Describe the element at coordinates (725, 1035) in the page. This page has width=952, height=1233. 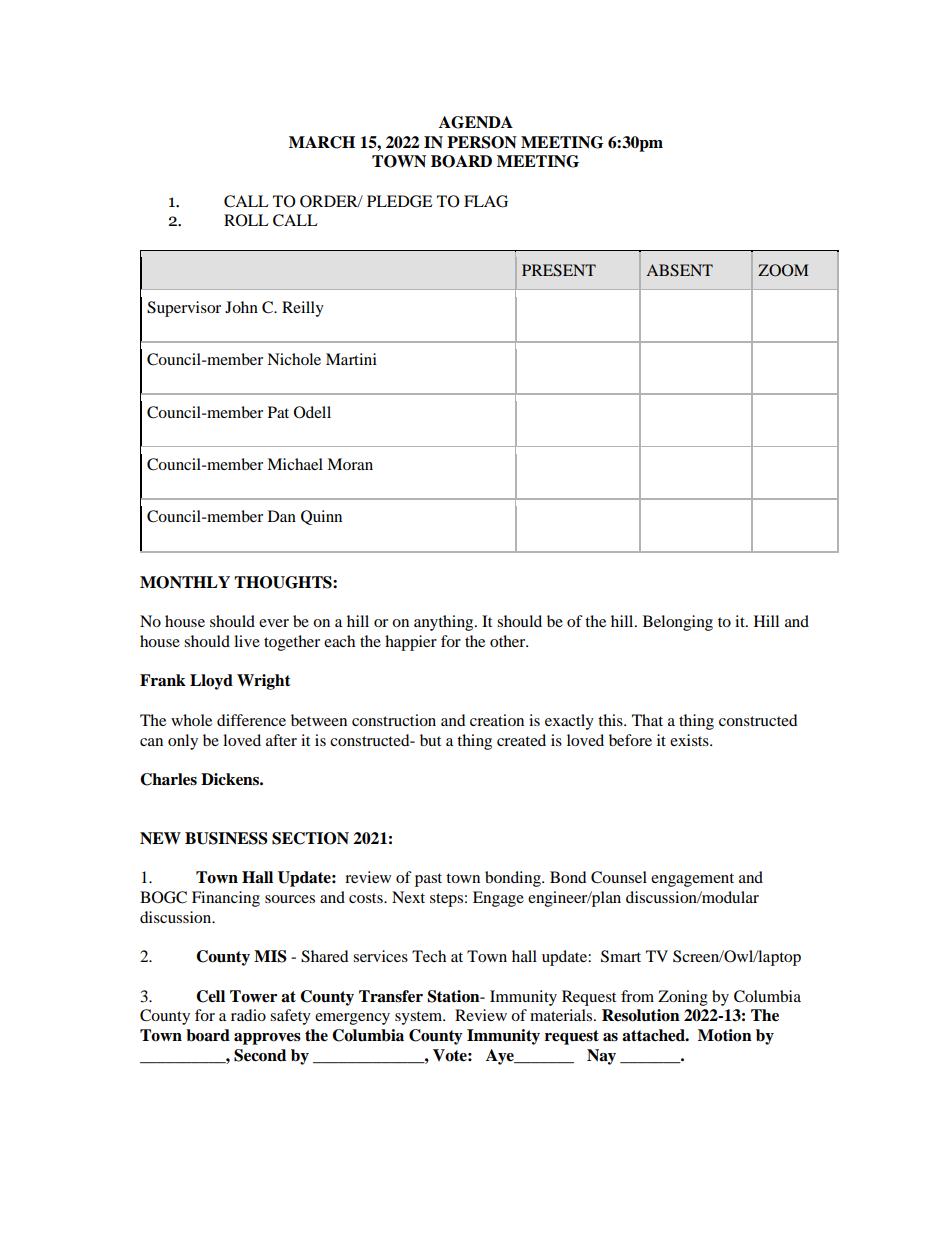
I see `Motion` at that location.
